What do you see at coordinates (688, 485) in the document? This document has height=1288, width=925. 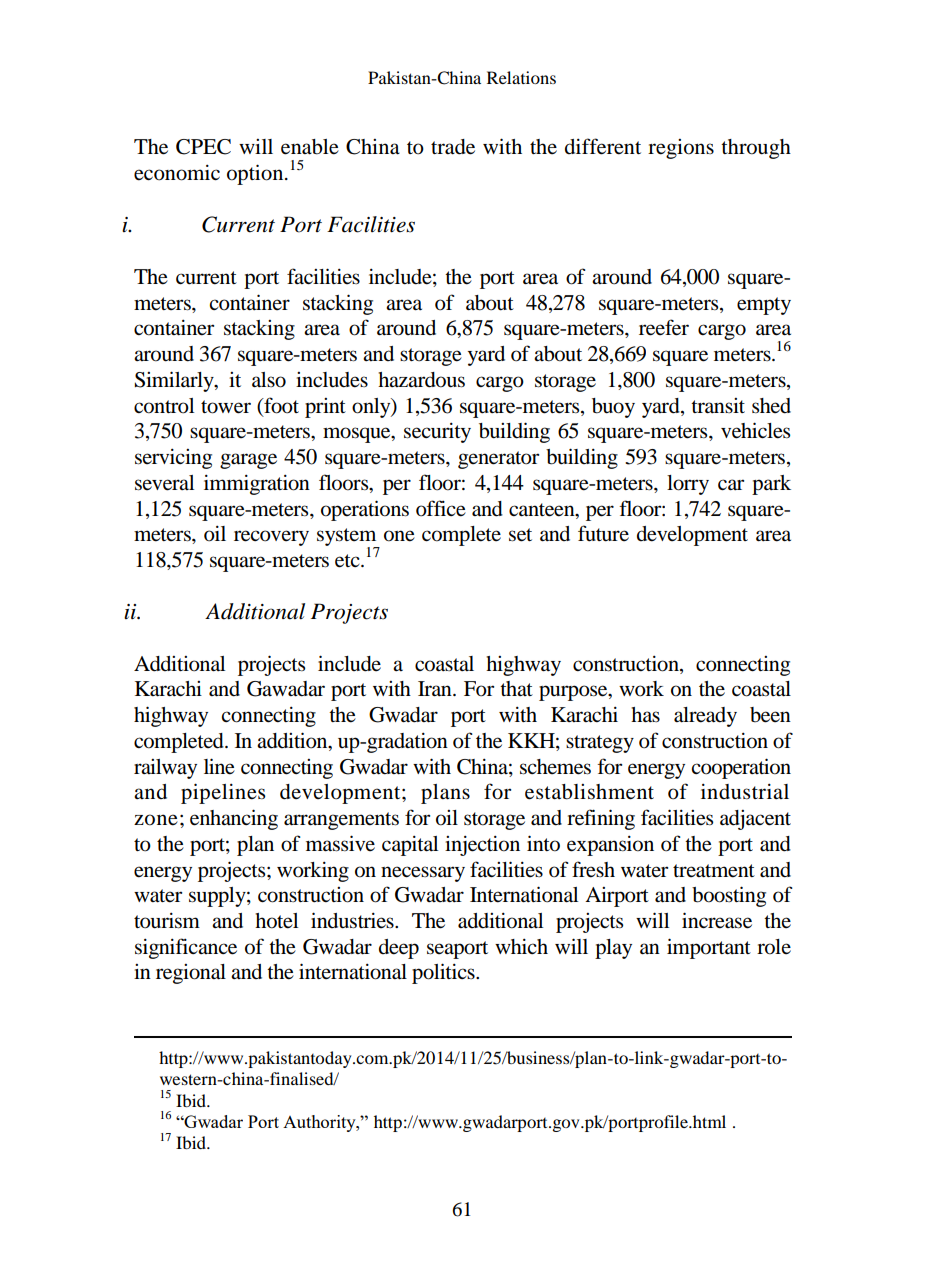 I see `lorry` at bounding box center [688, 485].
